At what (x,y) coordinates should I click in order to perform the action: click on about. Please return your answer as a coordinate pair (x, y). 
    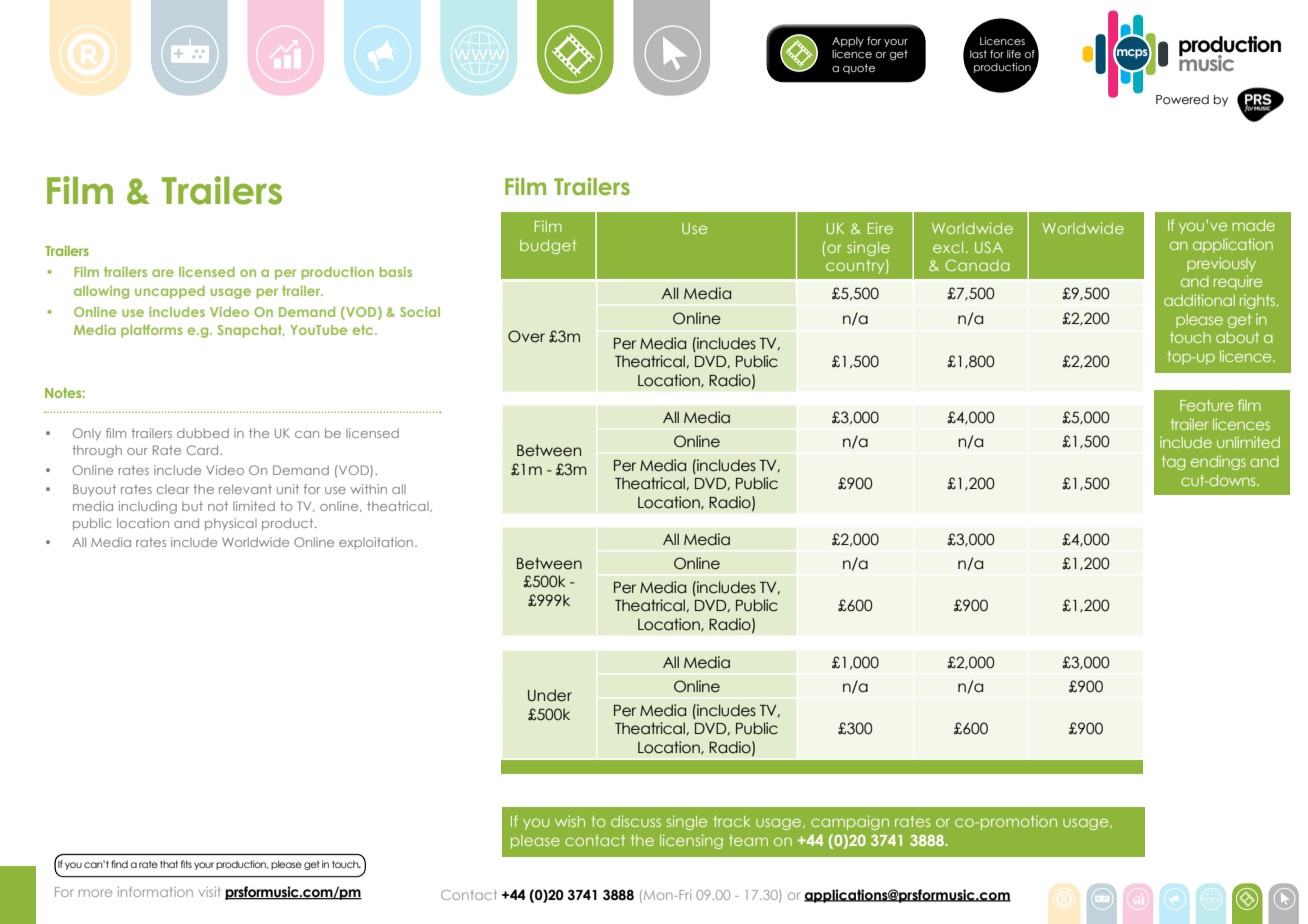
    Looking at the image, I should click on (1237, 337).
